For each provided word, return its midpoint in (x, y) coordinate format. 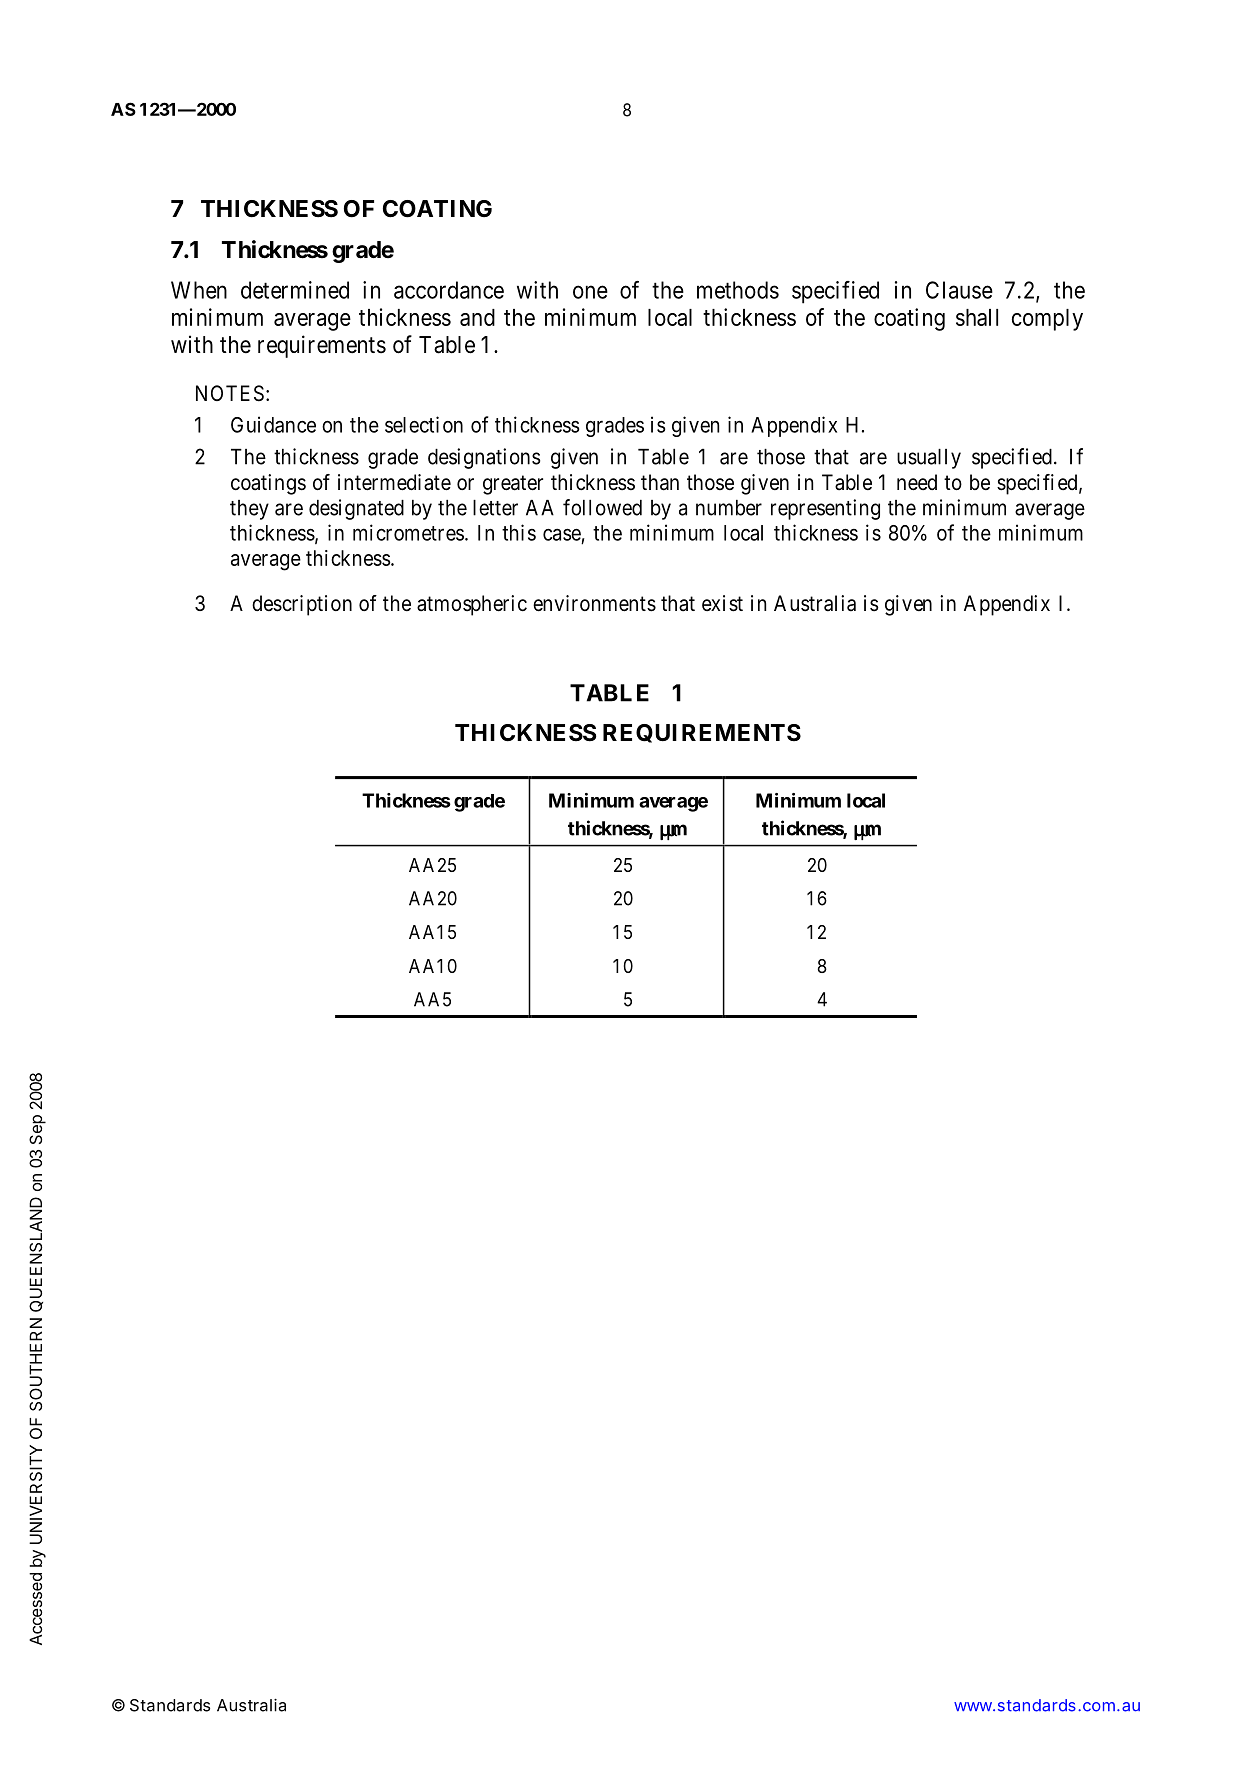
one (590, 292)
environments (594, 603)
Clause (959, 290)
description (302, 605)
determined (295, 290)
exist (722, 603)
